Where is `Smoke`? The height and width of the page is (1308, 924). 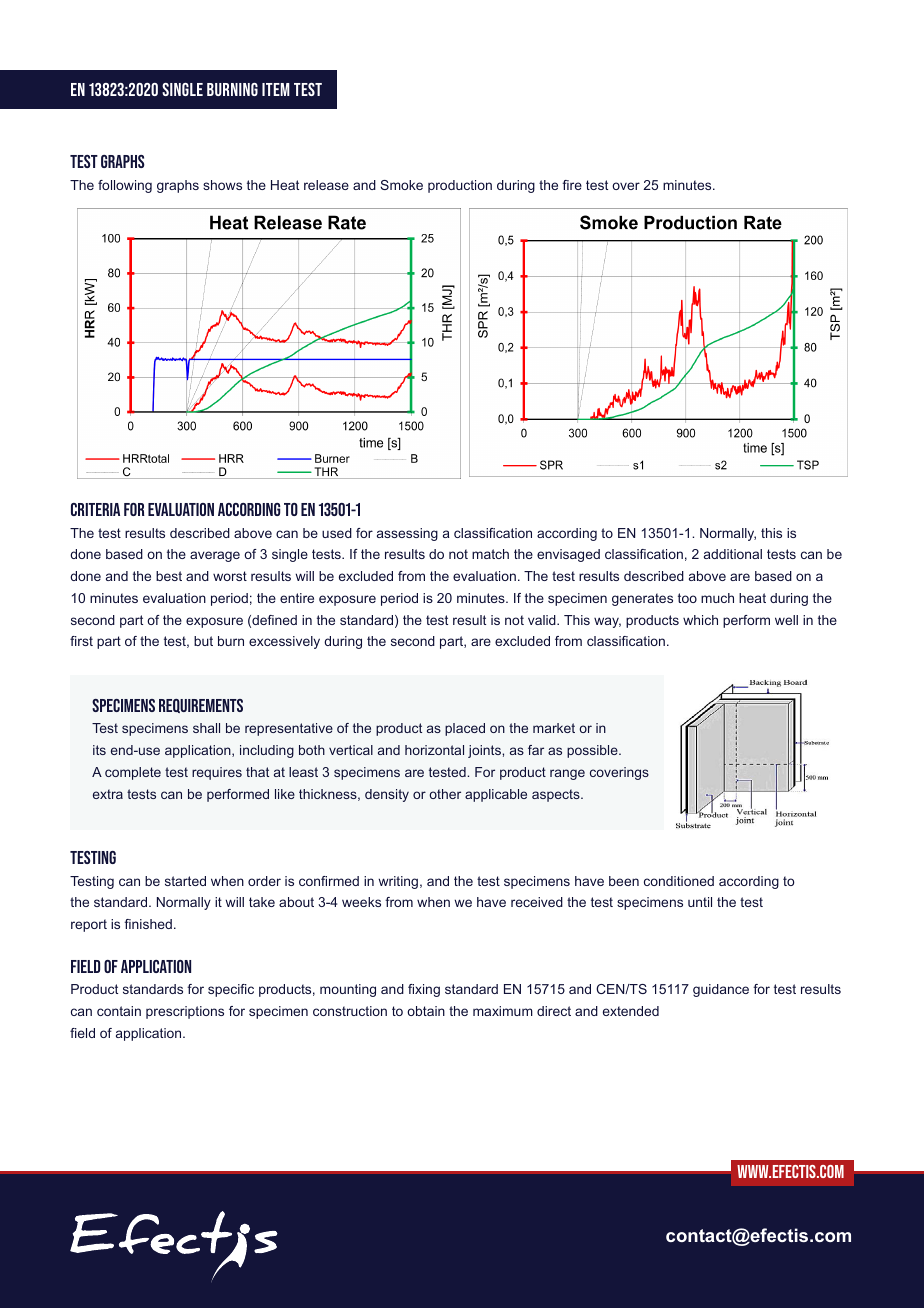
Smoke is located at coordinates (401, 185).
